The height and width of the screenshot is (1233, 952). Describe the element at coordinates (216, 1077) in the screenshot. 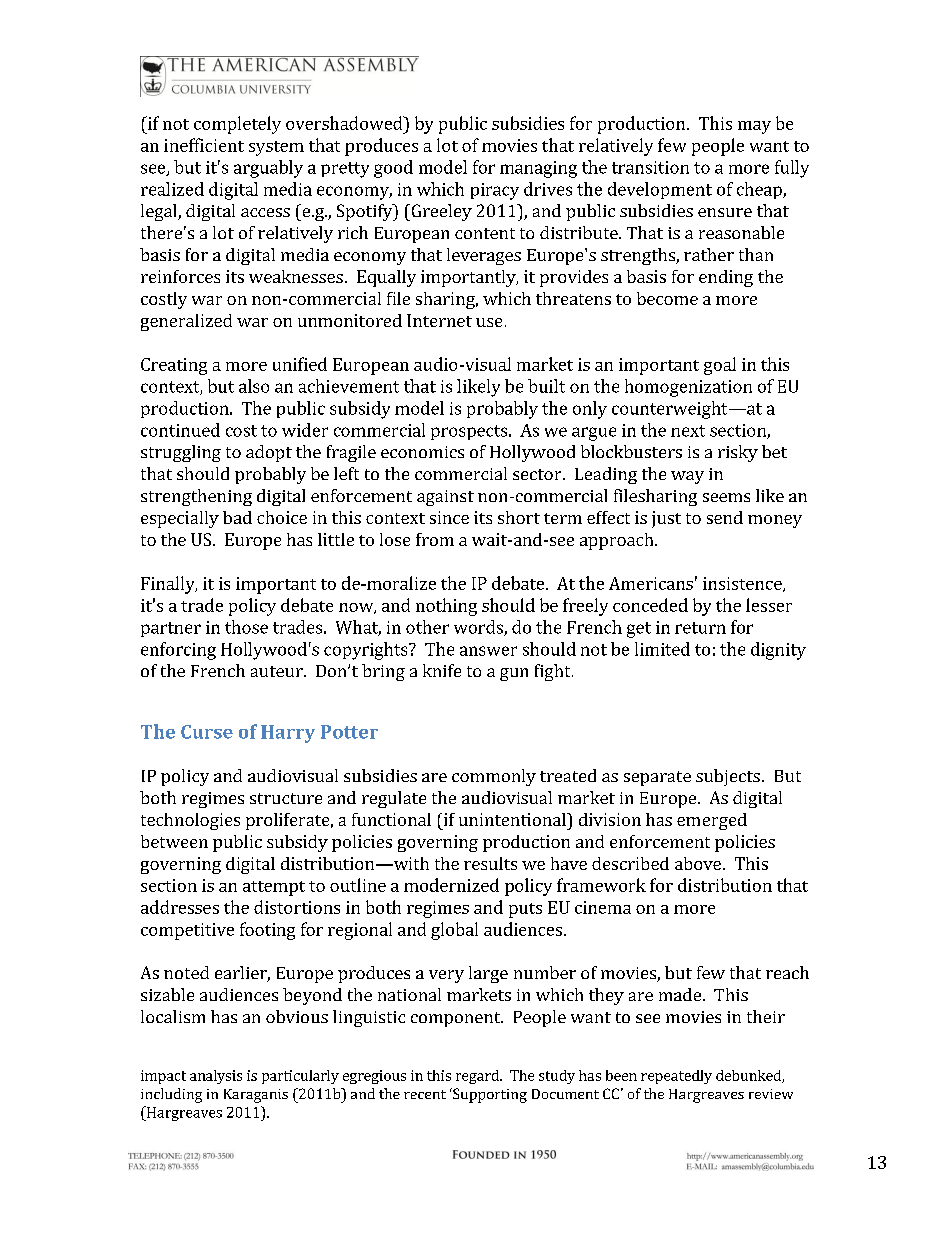

I see `analysis` at that location.
